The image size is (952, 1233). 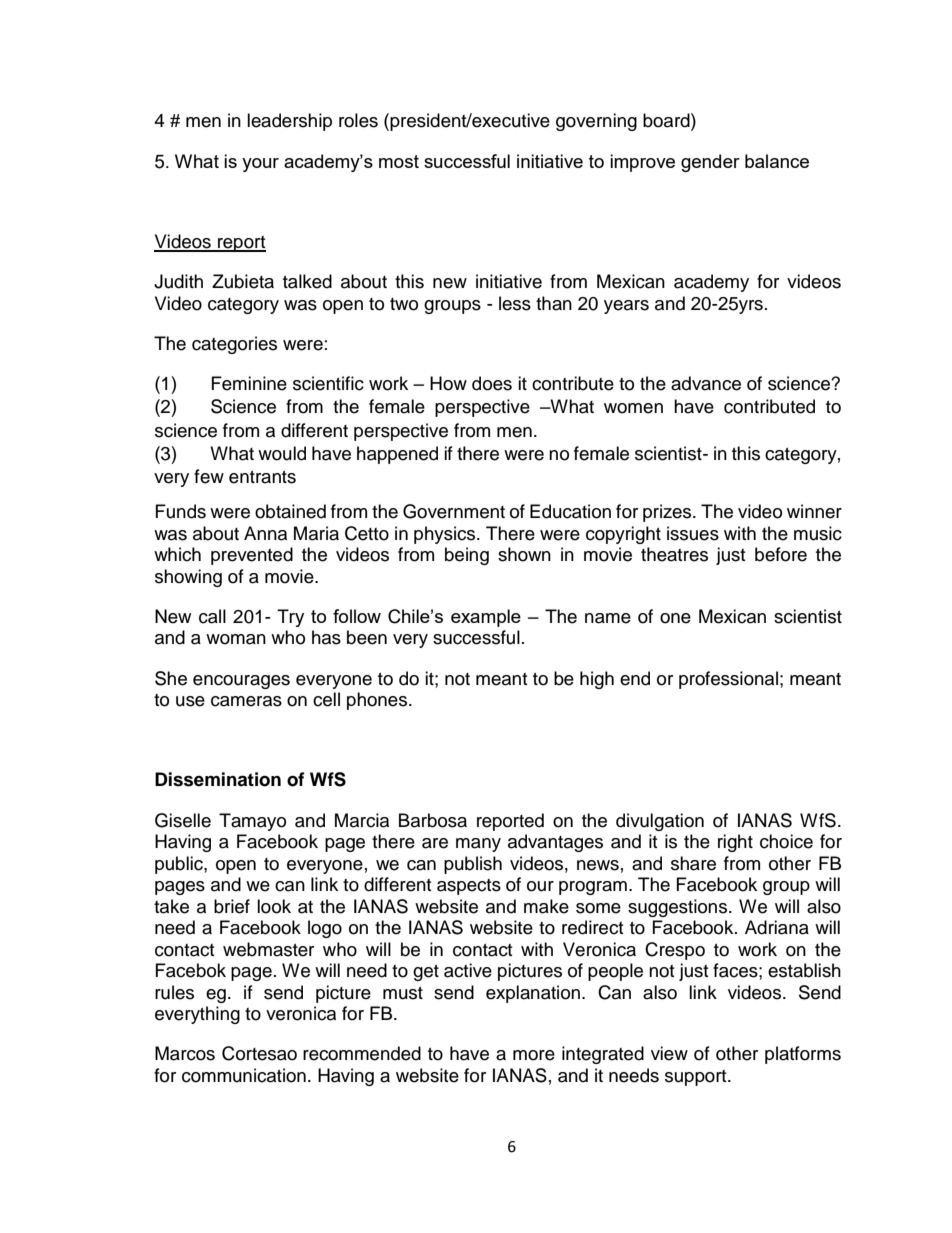 I want to click on gender, so click(x=710, y=163).
